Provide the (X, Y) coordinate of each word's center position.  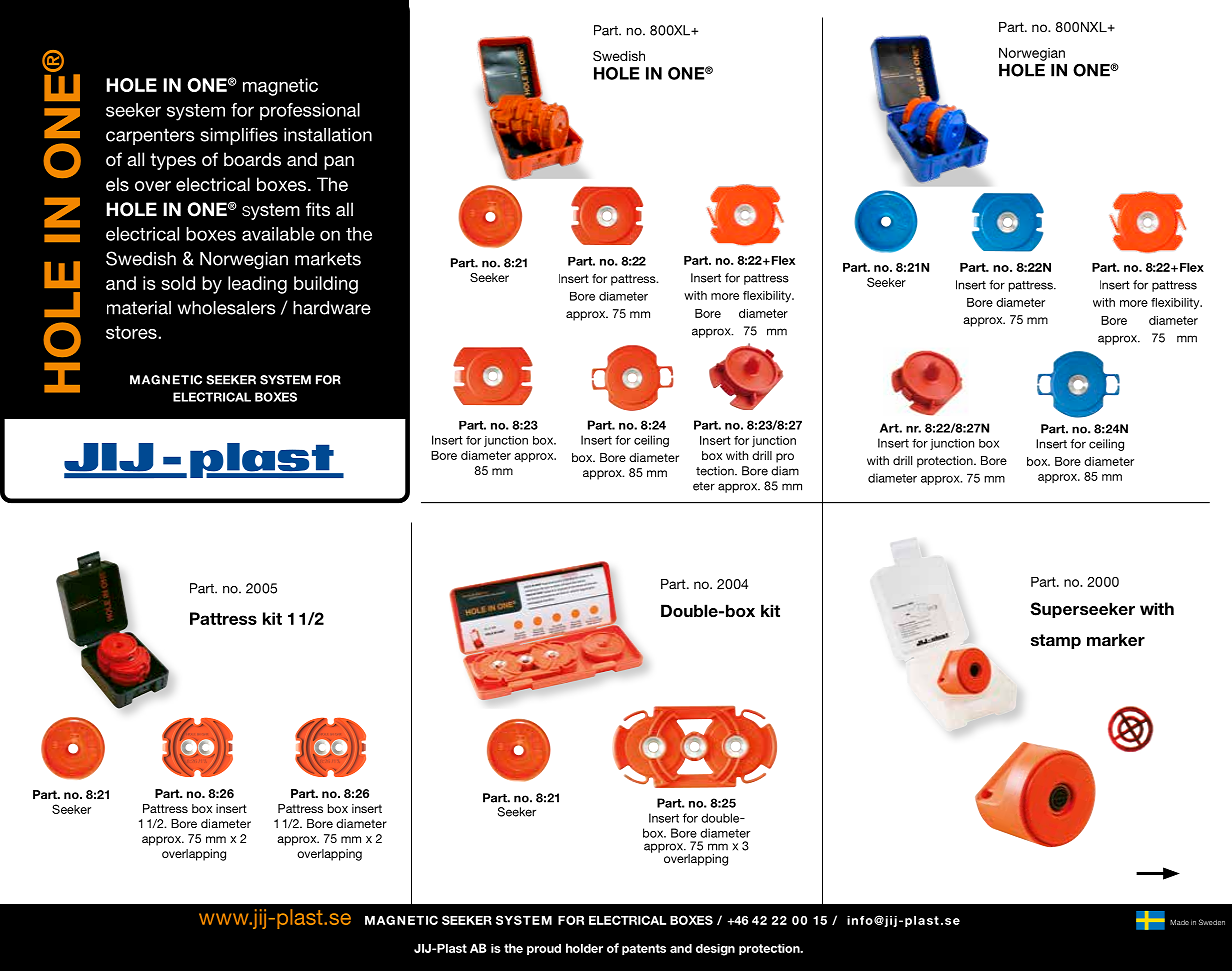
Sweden (1212, 922)
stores (132, 332)
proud (544, 949)
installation (328, 135)
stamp (1056, 641)
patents (644, 949)
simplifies (239, 136)
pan (339, 163)
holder (584, 948)
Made (1179, 922)
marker (1116, 639)
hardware (332, 308)
